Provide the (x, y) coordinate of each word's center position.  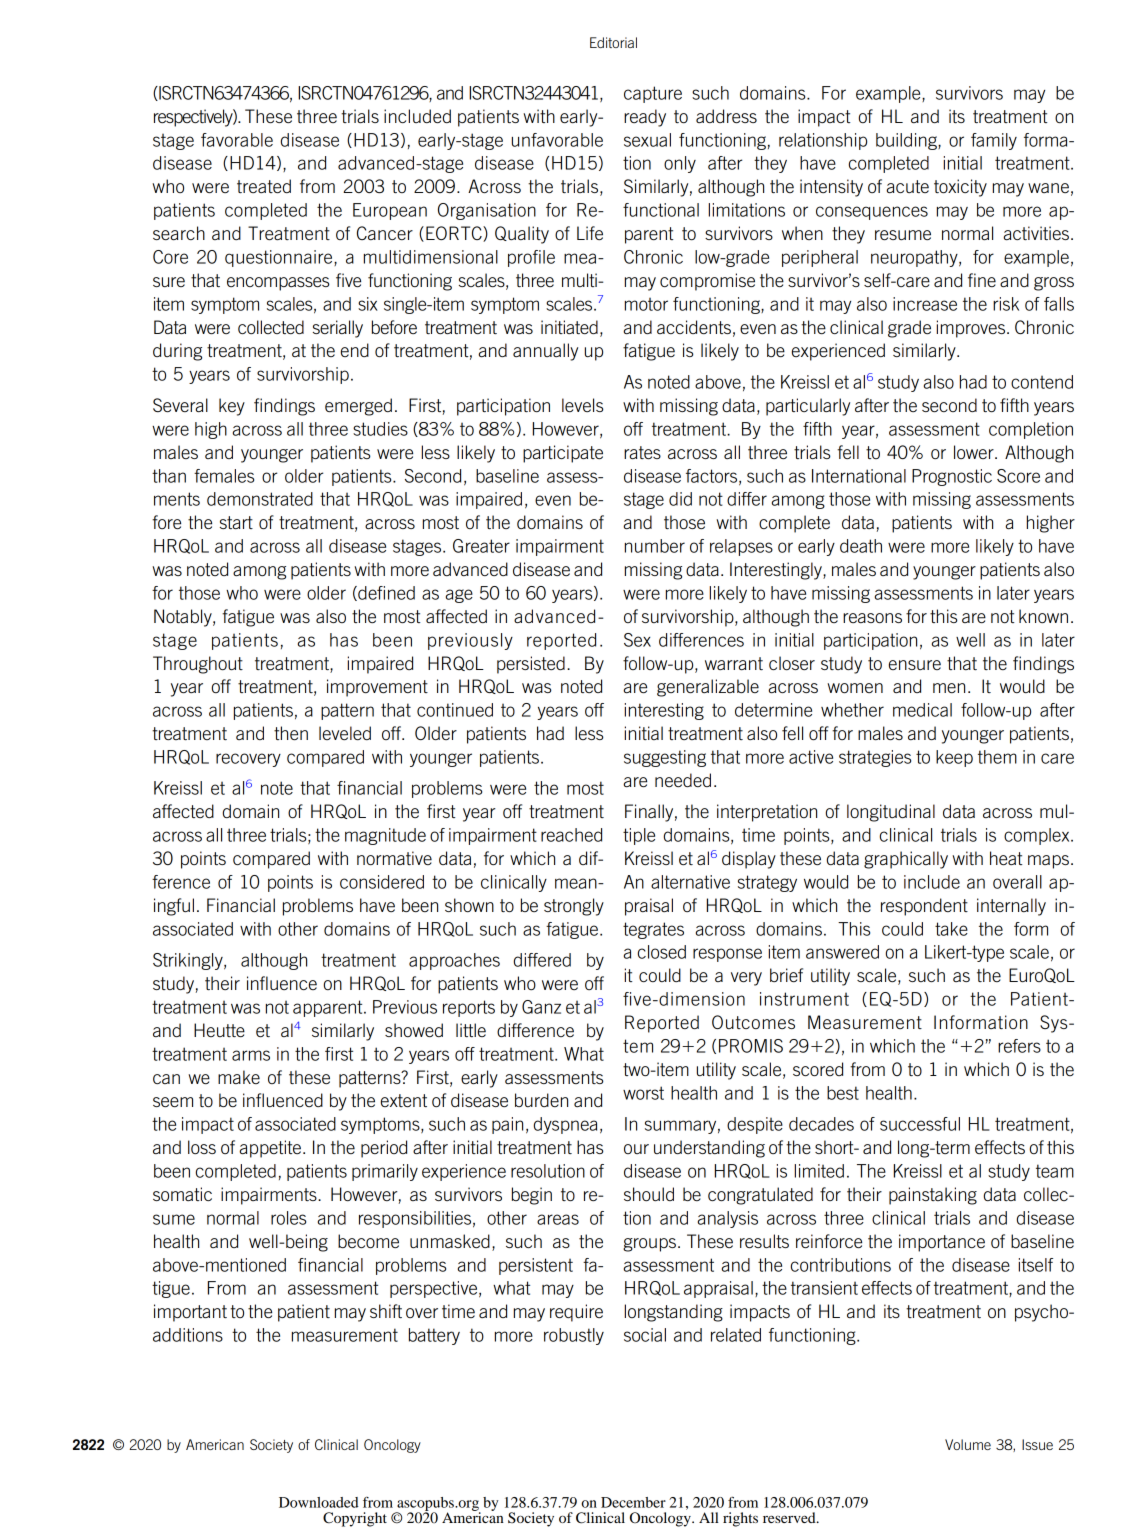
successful (920, 1124)
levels (582, 405)
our (636, 1149)
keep (954, 758)
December (633, 1502)
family (994, 141)
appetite (272, 1149)
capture (653, 94)
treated (264, 186)
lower (975, 452)
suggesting (665, 758)
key (232, 407)
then (291, 733)
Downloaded (319, 1502)
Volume (968, 1444)
